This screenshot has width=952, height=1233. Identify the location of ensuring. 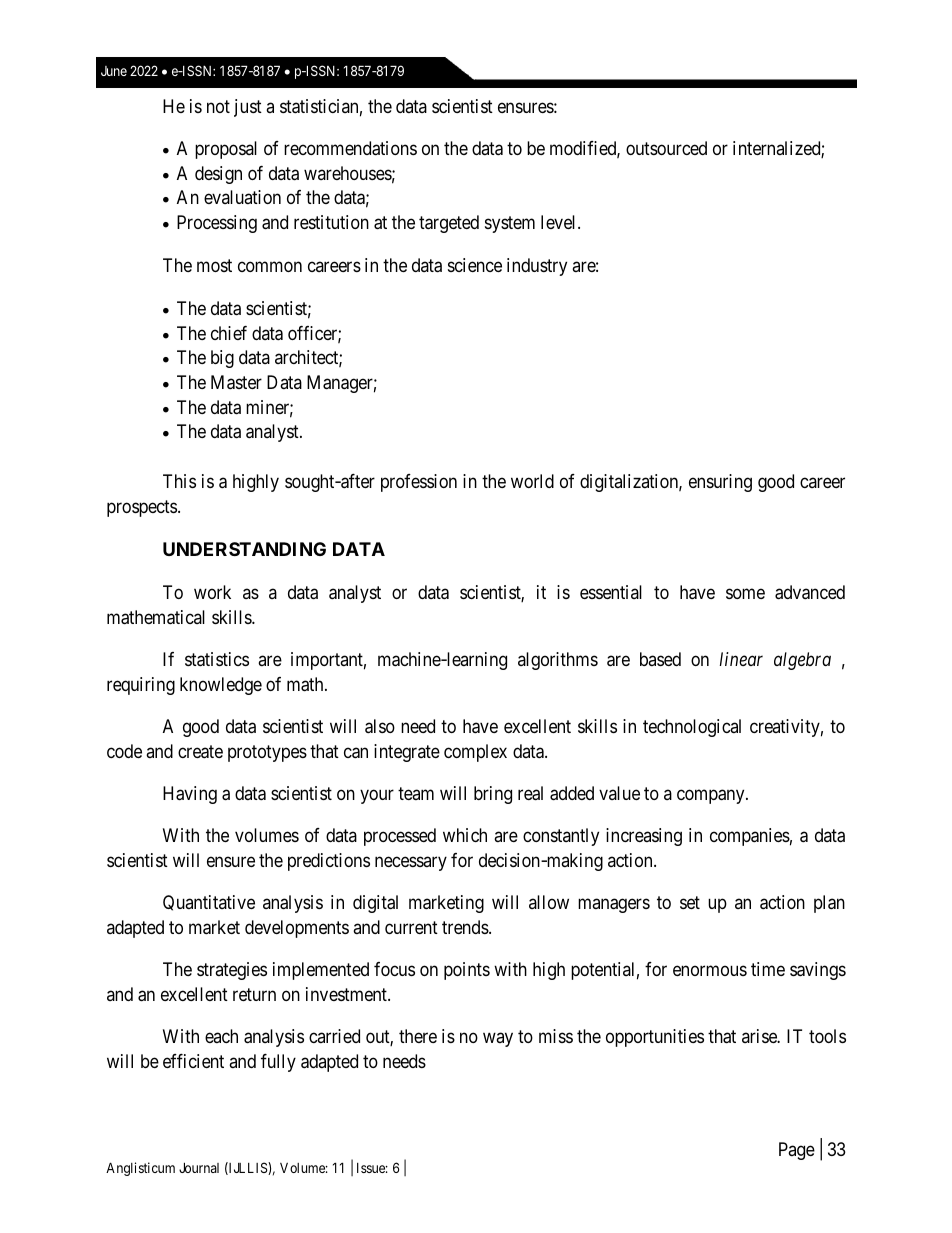
(720, 483).
